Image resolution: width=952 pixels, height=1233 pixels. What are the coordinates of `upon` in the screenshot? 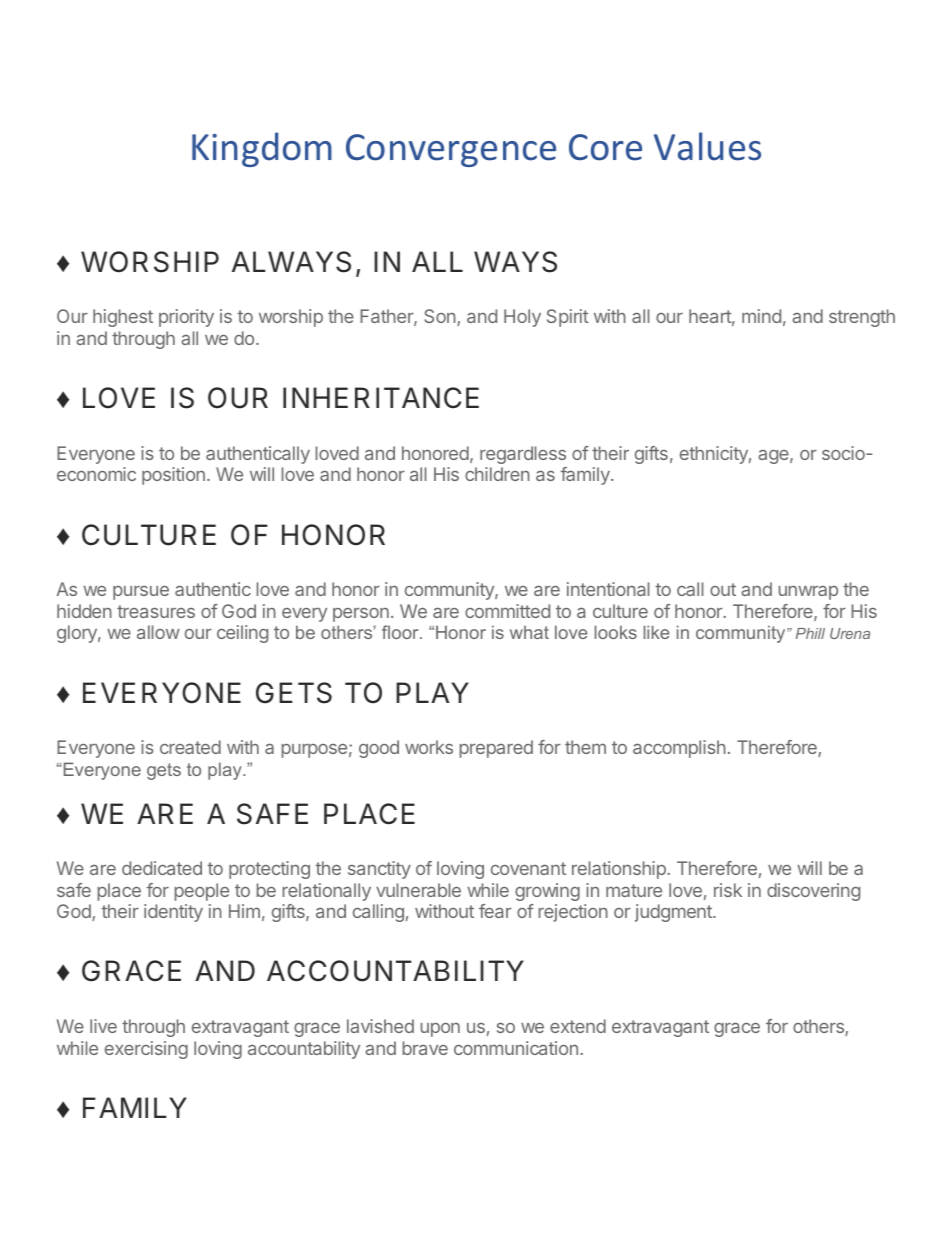 It's located at (440, 1030).
